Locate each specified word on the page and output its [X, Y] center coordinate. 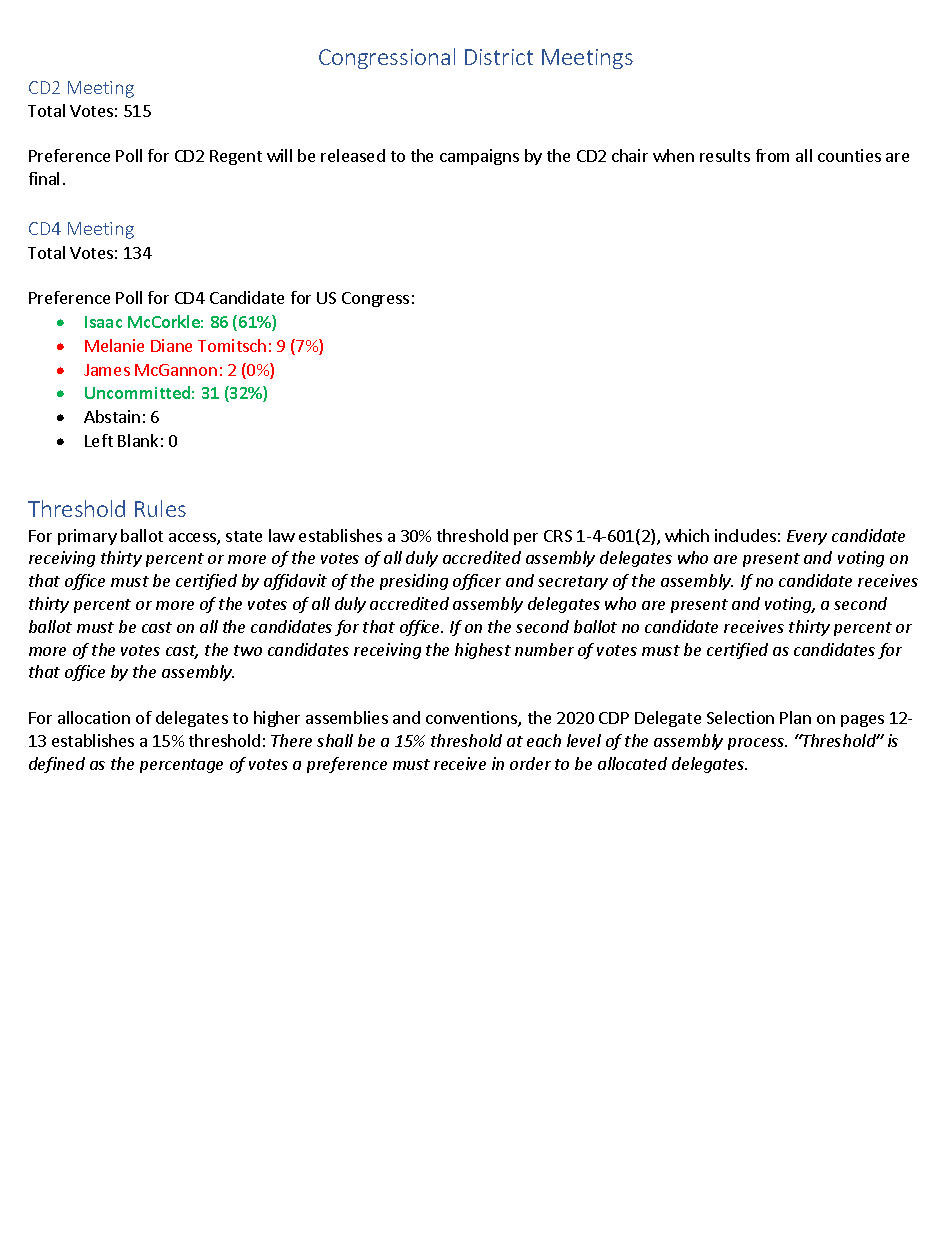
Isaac [103, 322]
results [725, 155]
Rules [160, 508]
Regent [236, 157]
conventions [472, 719]
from [772, 155]
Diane [171, 345]
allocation [94, 717]
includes [745, 535]
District [499, 57]
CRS [558, 536]
